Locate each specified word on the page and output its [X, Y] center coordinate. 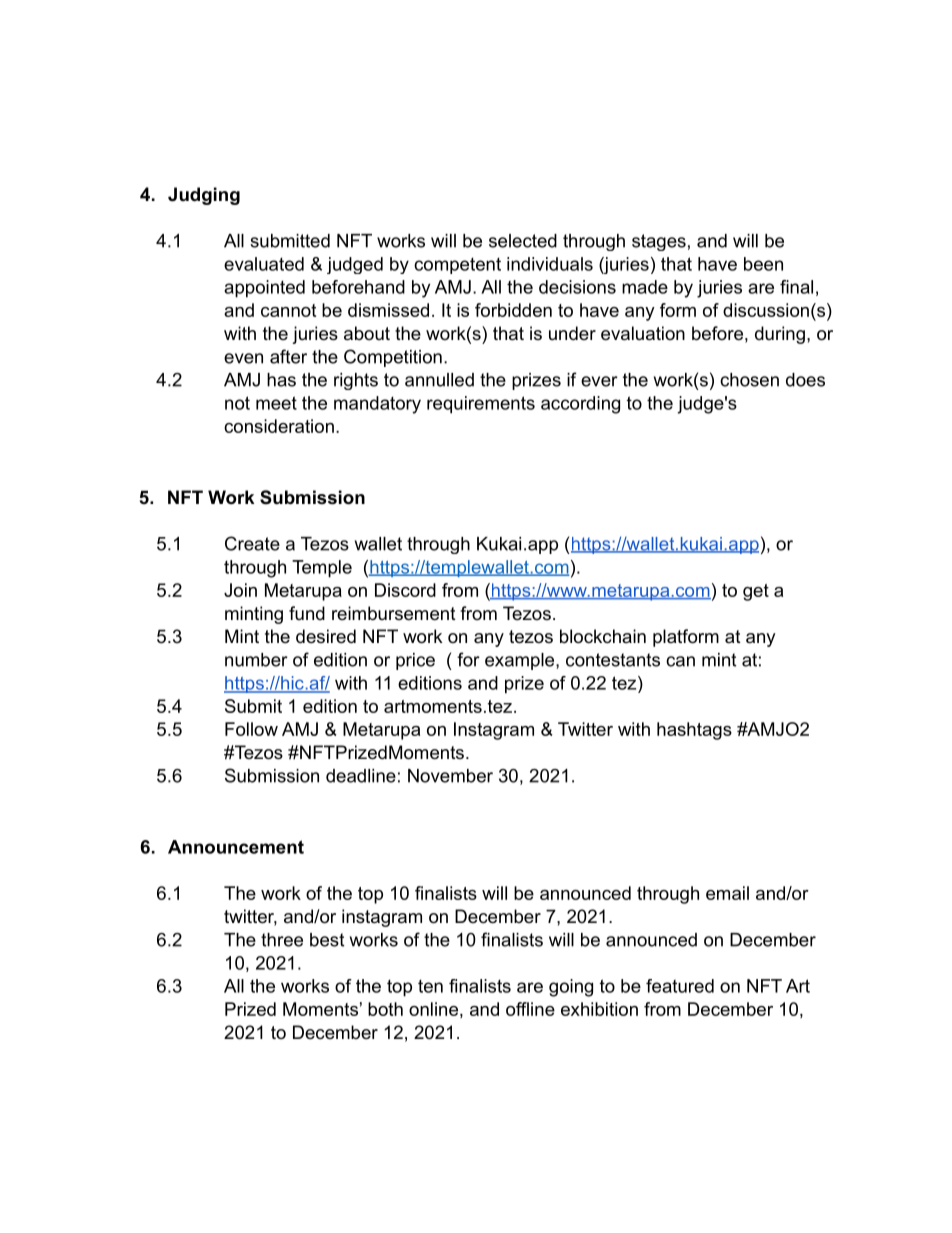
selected [523, 241]
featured [680, 986]
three [282, 940]
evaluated [264, 264]
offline [530, 1009]
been [763, 264]
